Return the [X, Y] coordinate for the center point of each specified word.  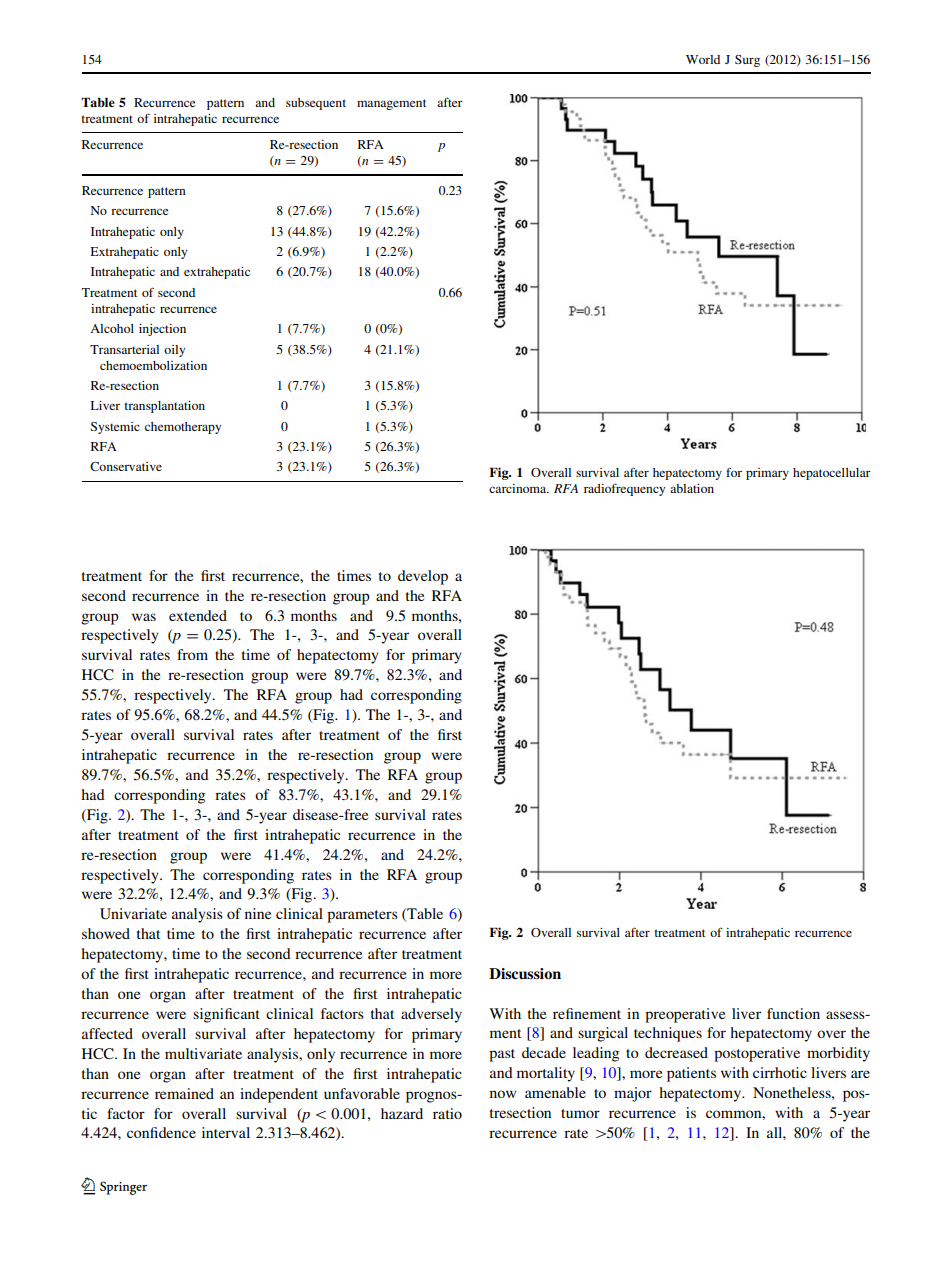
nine [258, 913]
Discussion [525, 973]
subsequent [316, 104]
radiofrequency [624, 489]
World [703, 59]
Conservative [126, 466]
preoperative [685, 1015]
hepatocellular [832, 474]
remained [184, 1093]
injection [162, 330]
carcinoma [519, 488]
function [793, 1013]
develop [423, 577]
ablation [692, 488]
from [192, 654]
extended [198, 615]
